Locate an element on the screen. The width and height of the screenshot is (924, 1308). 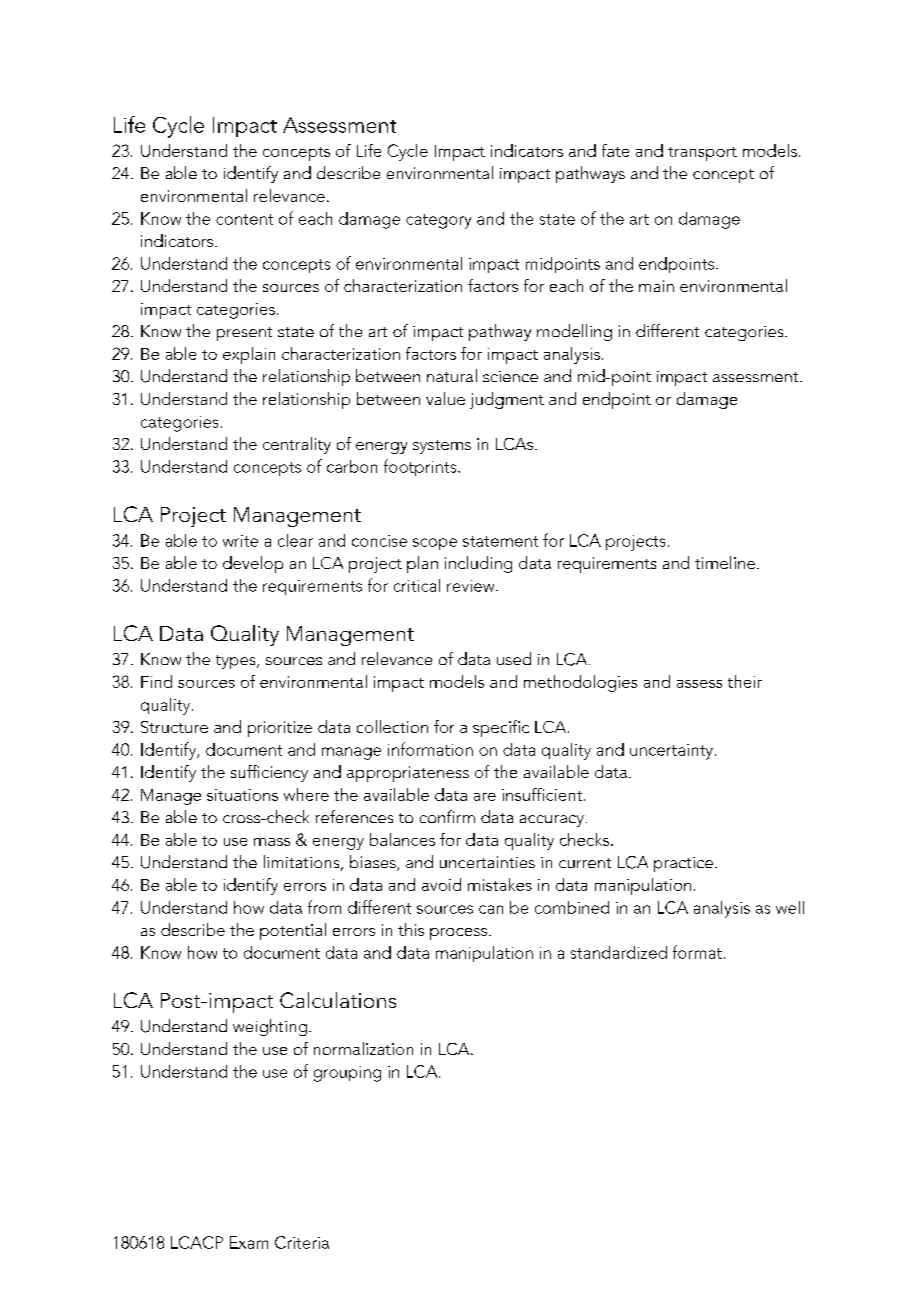
specific is located at coordinates (501, 728).
